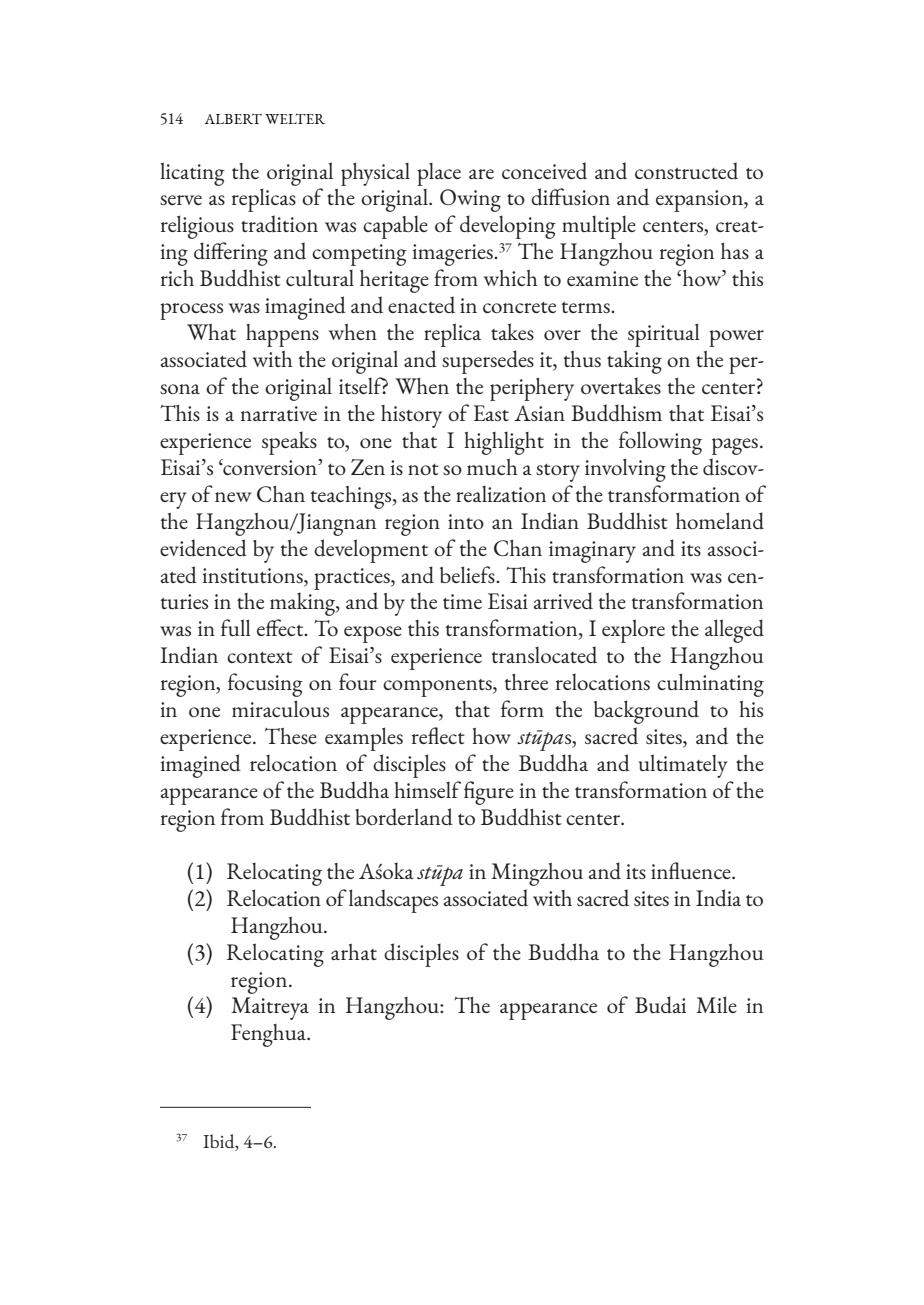  What do you see at coordinates (211, 332) in the image?
I see `What` at bounding box center [211, 332].
